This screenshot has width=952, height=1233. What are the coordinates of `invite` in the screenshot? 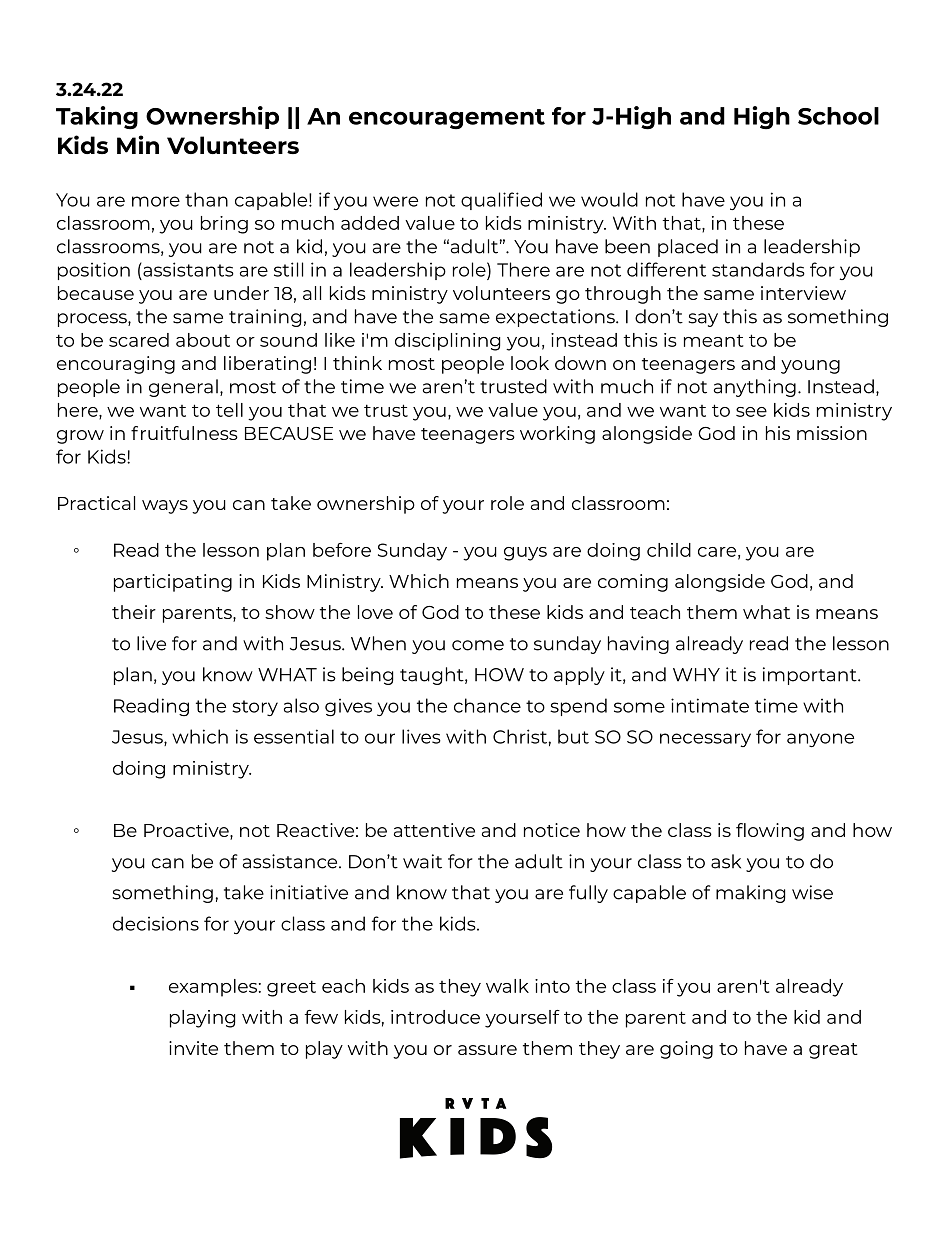 It's located at (193, 1048).
